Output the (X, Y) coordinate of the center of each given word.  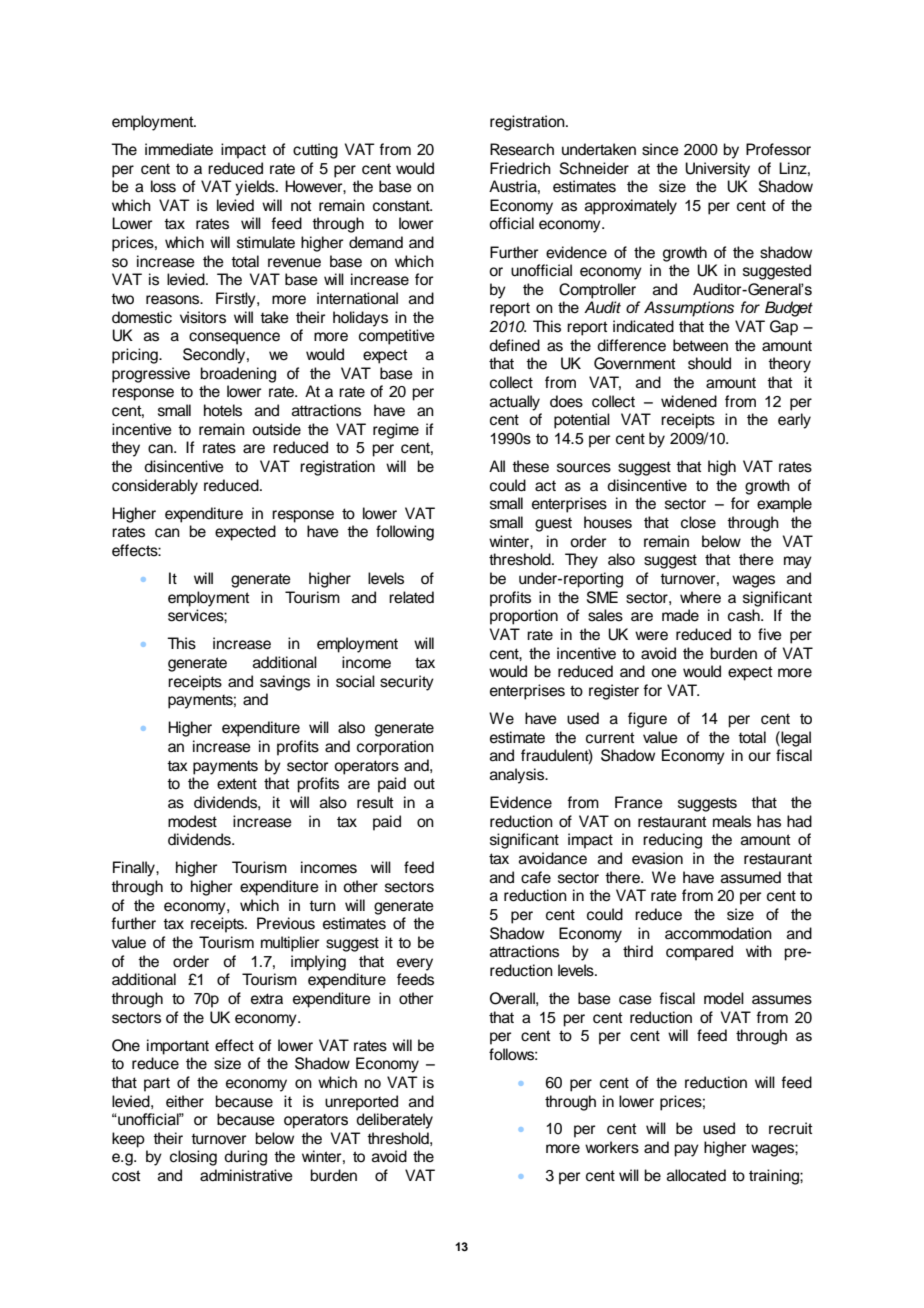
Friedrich (520, 168)
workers (612, 1147)
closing (193, 1158)
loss (163, 186)
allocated (696, 1175)
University (717, 170)
